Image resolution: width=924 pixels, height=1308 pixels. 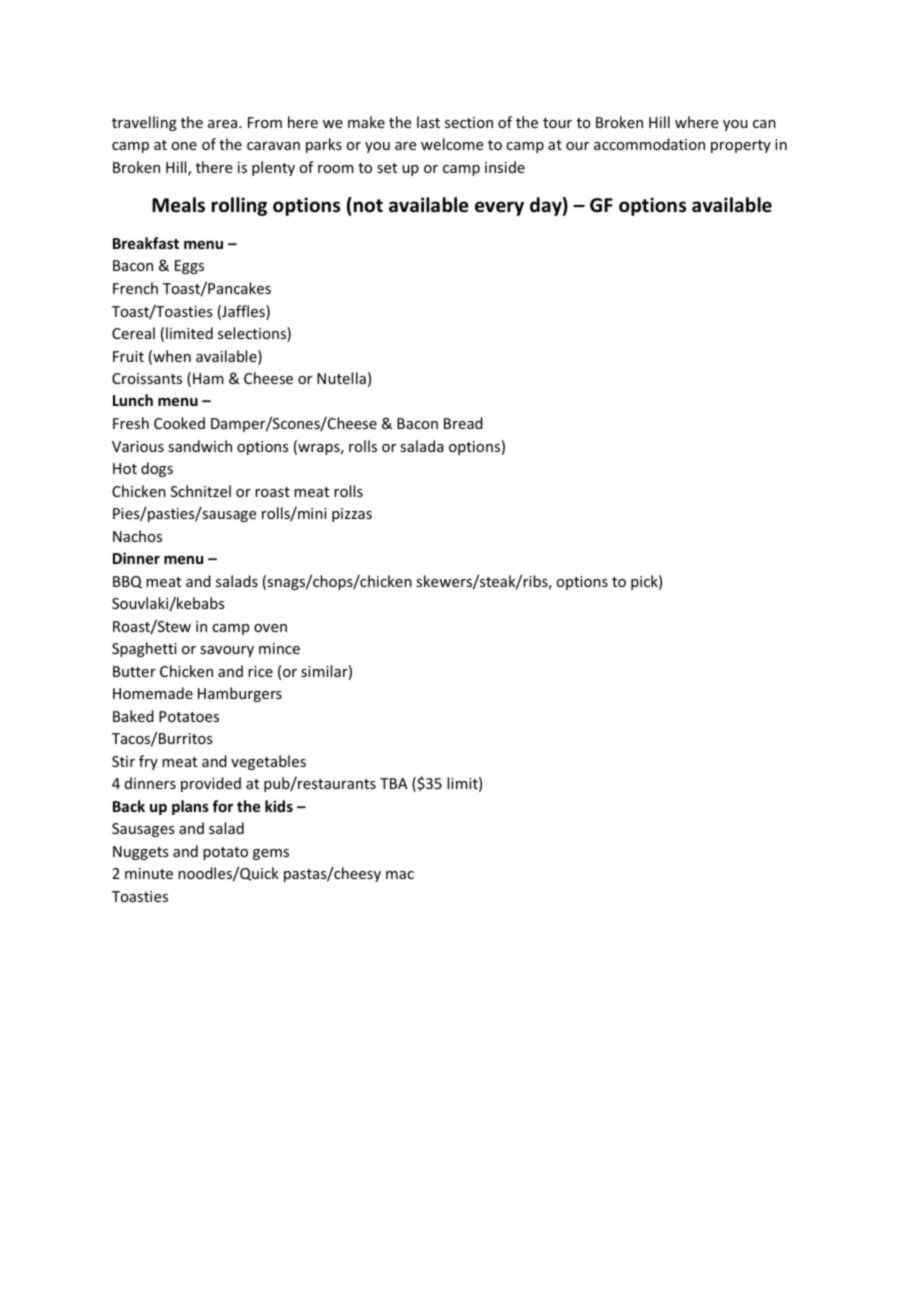 I want to click on welcome, so click(x=452, y=144).
